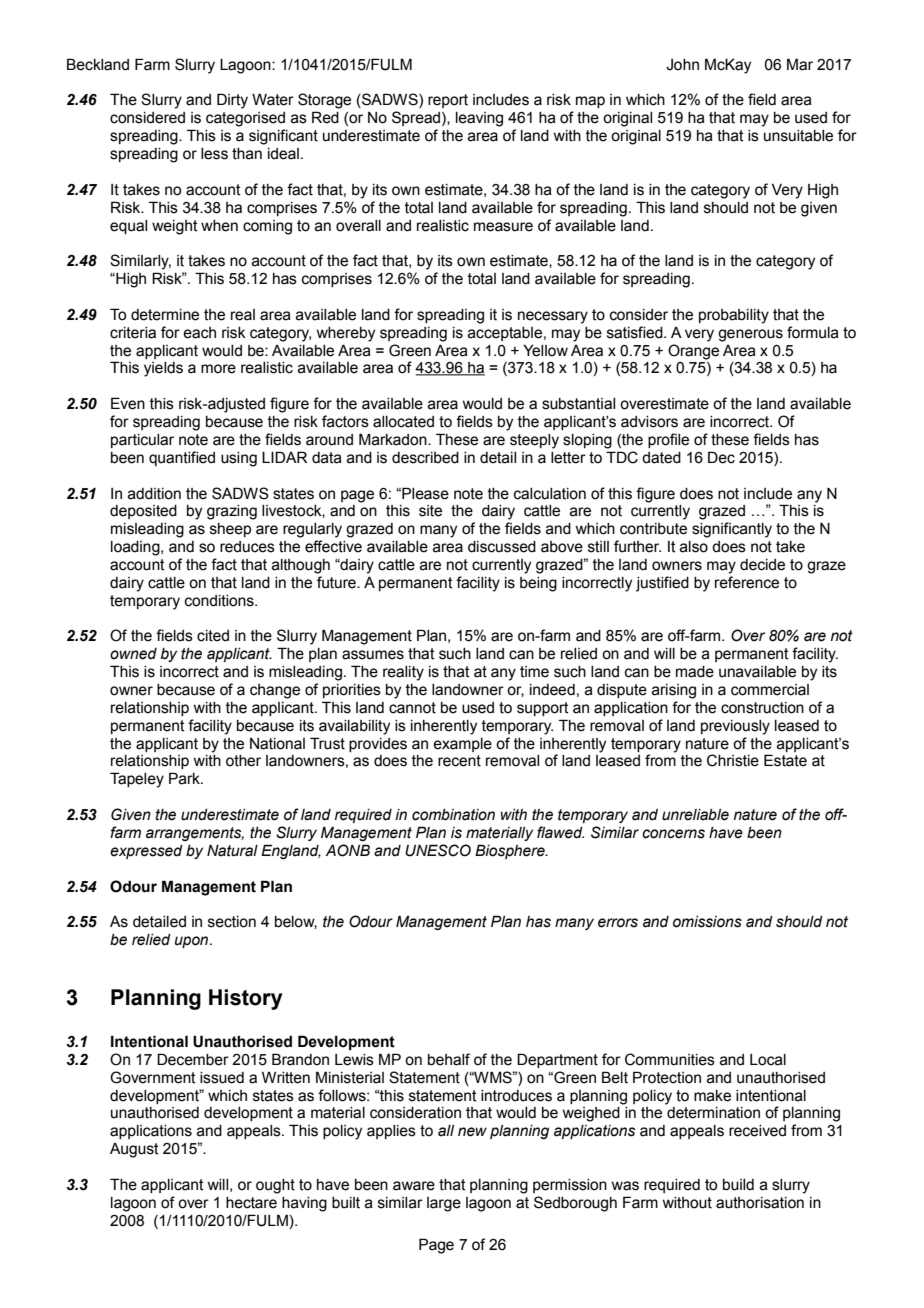 This screenshot has width=924, height=1308. Describe the element at coordinates (232, 101) in the screenshot. I see `Dirty` at that location.
